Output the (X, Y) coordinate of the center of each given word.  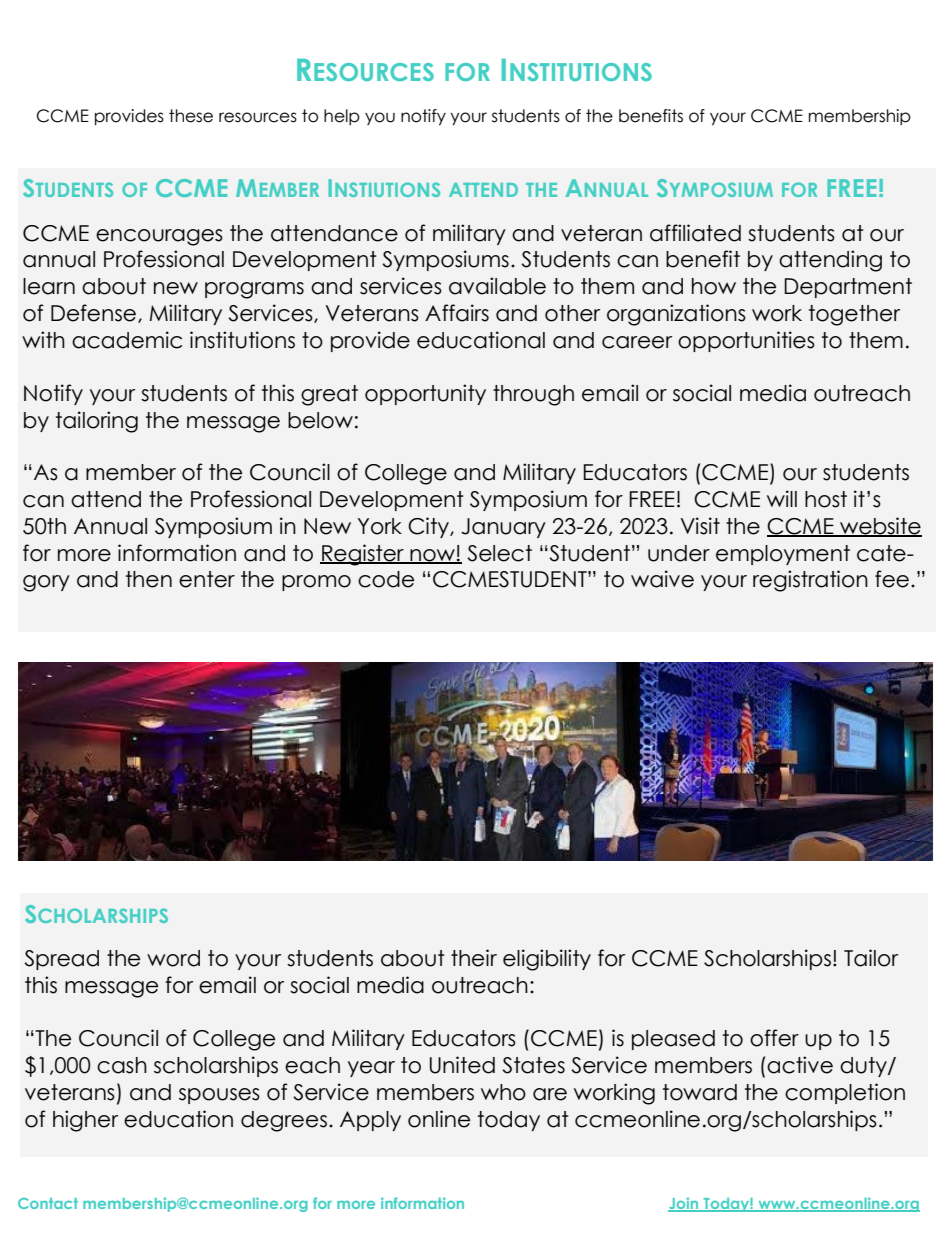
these (191, 116)
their (474, 958)
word (173, 958)
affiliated (695, 233)
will (782, 498)
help (342, 117)
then (149, 579)
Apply (370, 1121)
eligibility (547, 960)
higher (85, 1121)
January (503, 528)
